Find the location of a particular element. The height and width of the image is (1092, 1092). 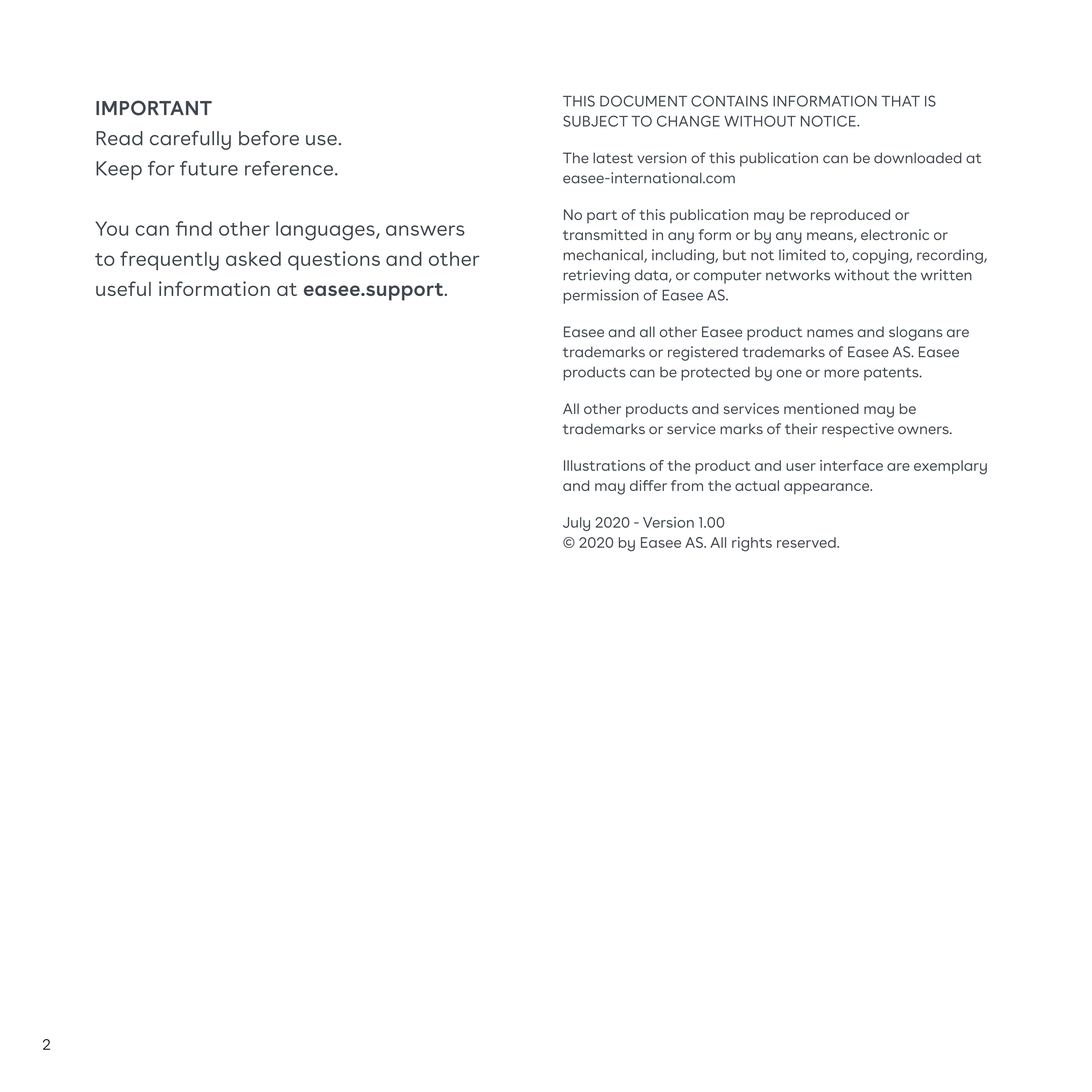

useful is located at coordinates (123, 288).
